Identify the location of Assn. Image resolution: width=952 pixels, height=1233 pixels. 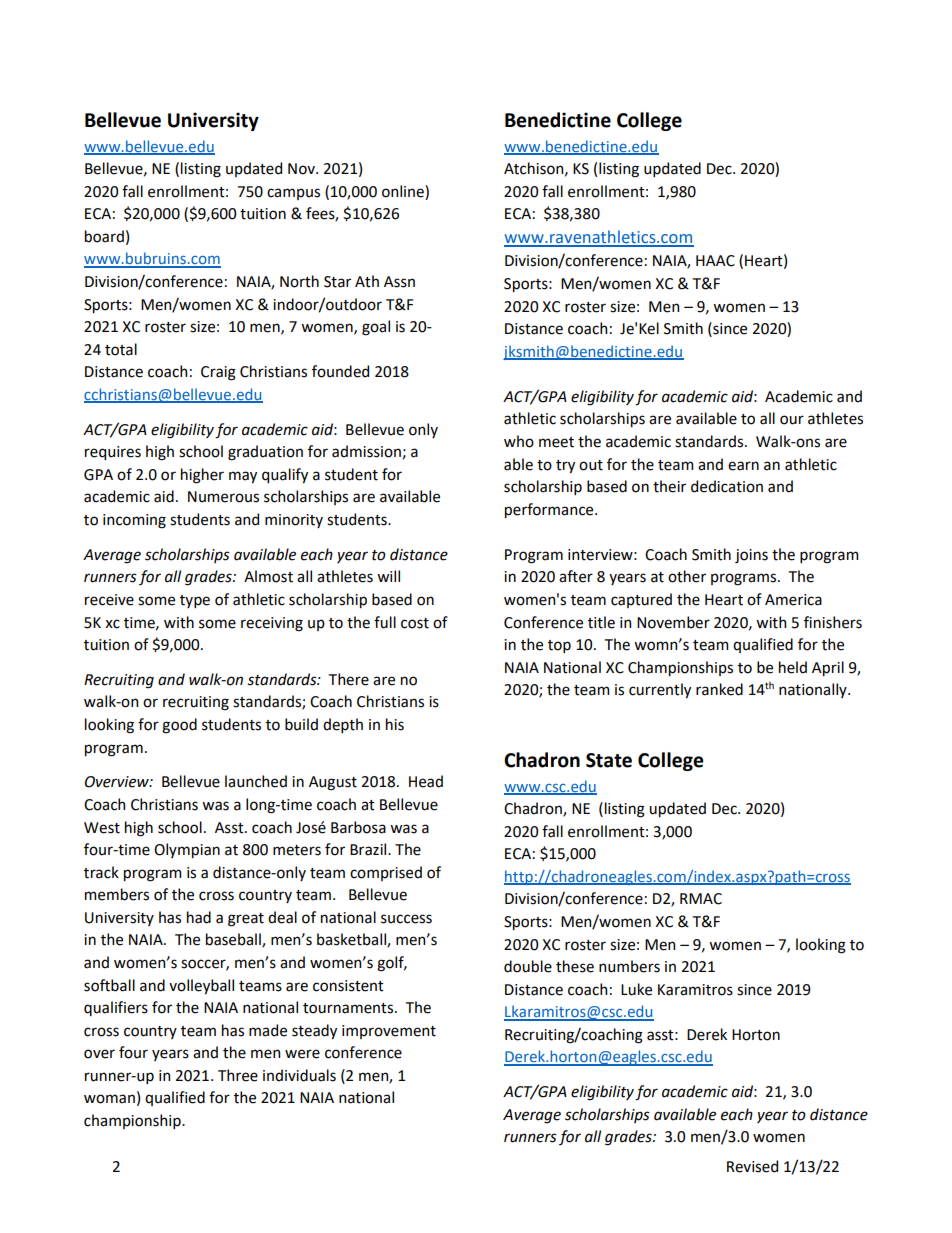
(399, 282).
